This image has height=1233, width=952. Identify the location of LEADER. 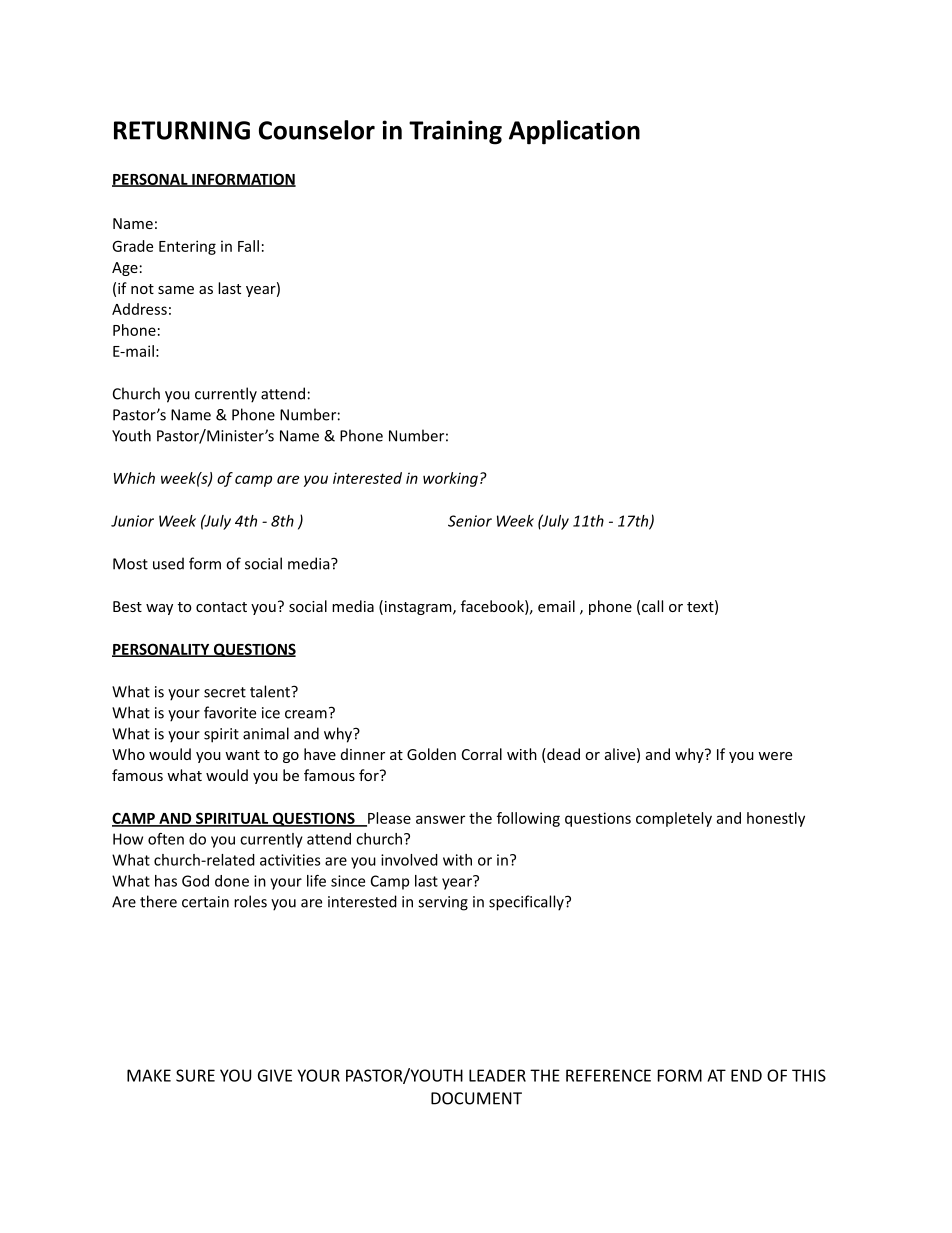
(497, 1075).
